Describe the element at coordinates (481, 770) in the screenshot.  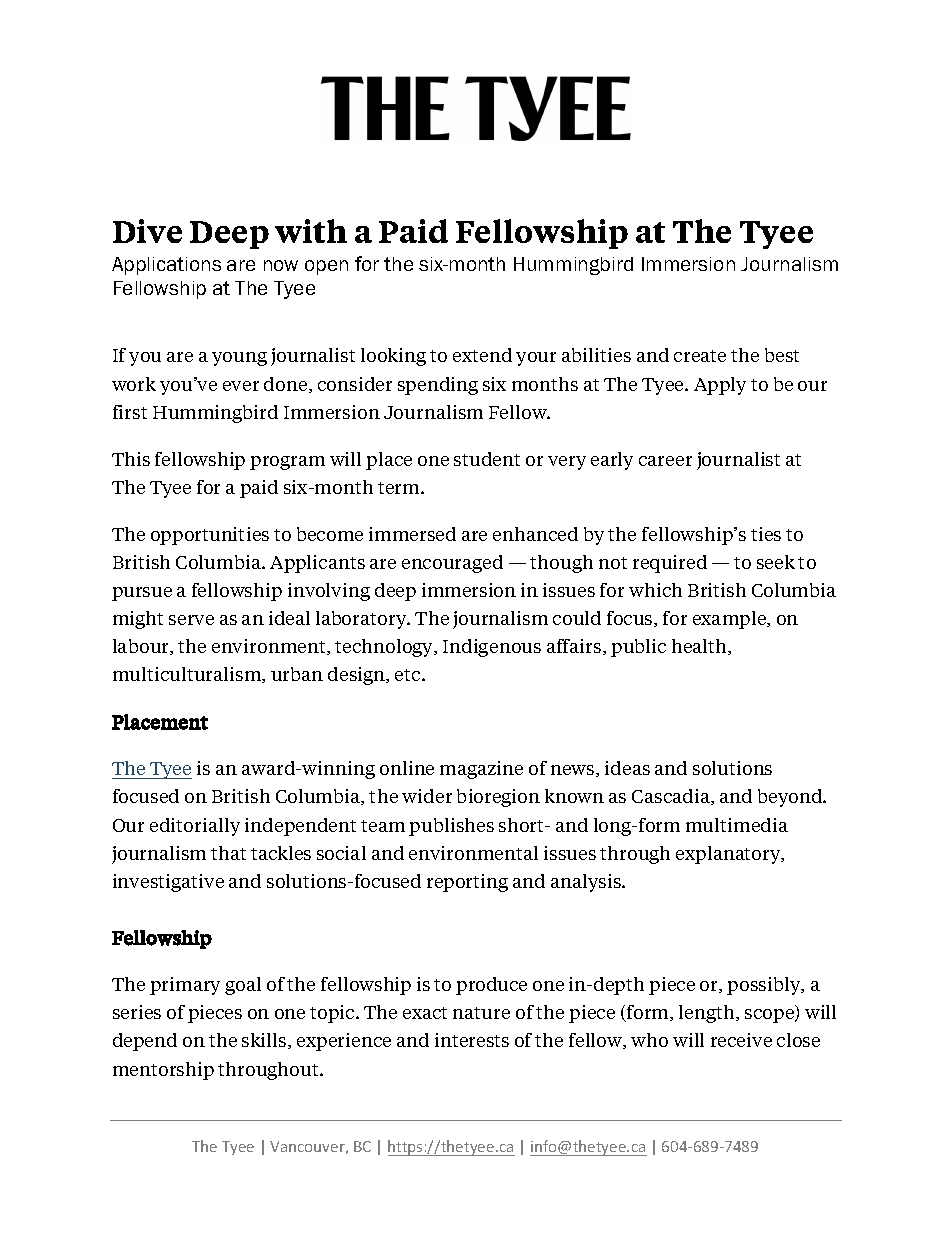
I see `magazine` at that location.
